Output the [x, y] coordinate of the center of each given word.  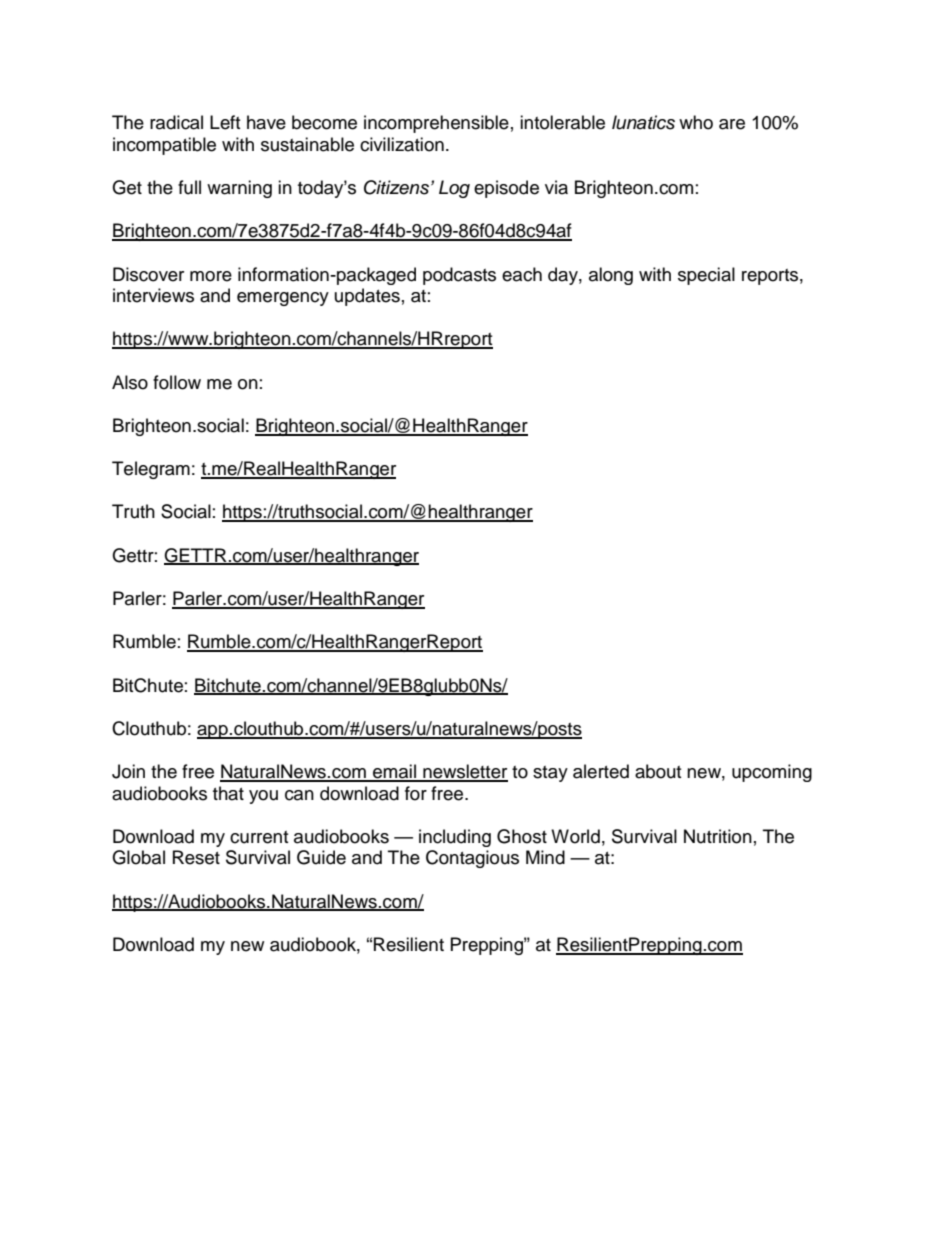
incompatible [164, 146]
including [455, 838]
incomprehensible [436, 124]
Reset [196, 857]
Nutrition [718, 836]
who [696, 122]
